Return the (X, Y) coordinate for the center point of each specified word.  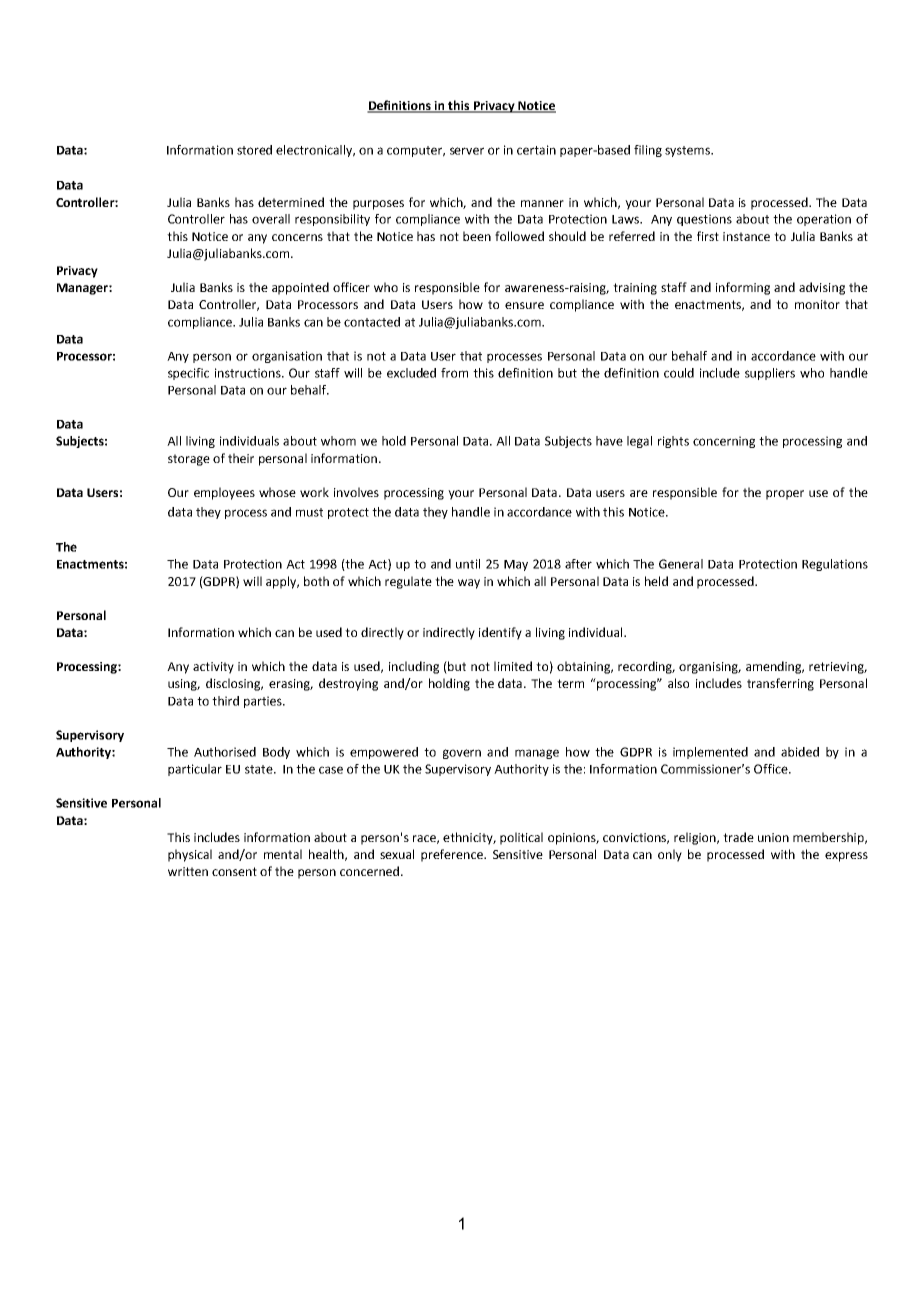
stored (254, 150)
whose (277, 492)
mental (283, 854)
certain (536, 150)
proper (785, 495)
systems (689, 151)
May (516, 565)
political (521, 838)
